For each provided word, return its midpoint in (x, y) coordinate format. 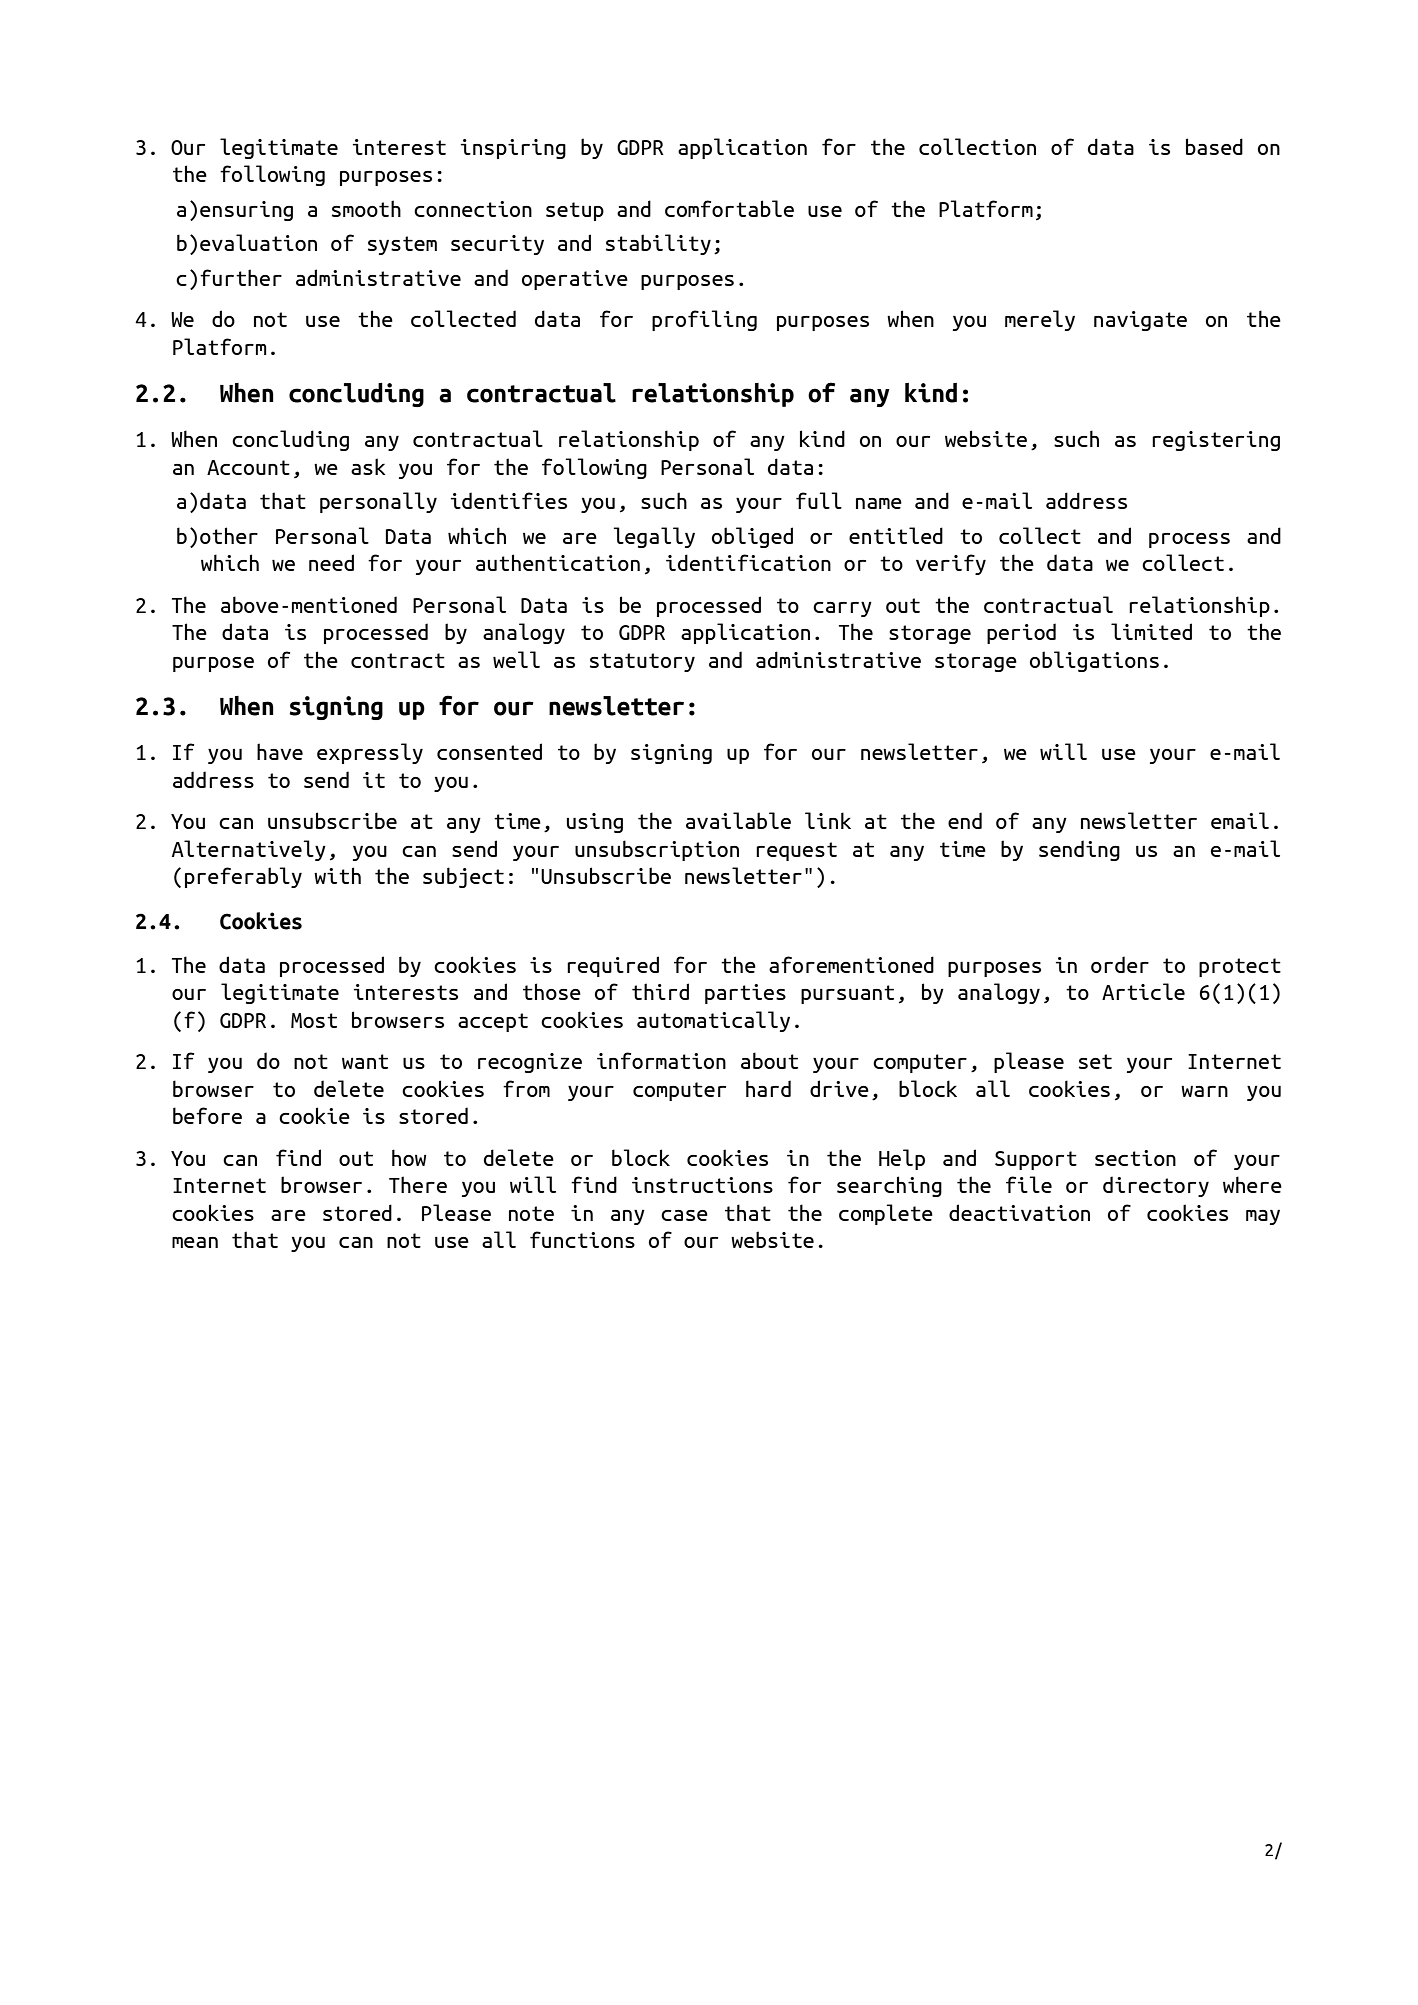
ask (368, 466)
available (738, 820)
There (418, 1184)
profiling (704, 320)
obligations (1094, 661)
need (331, 562)
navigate (1140, 321)
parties (745, 994)
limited (1151, 631)
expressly (370, 753)
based (1214, 146)
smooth (366, 208)
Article (1143, 991)
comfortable (729, 208)
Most (314, 1020)
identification (748, 562)
